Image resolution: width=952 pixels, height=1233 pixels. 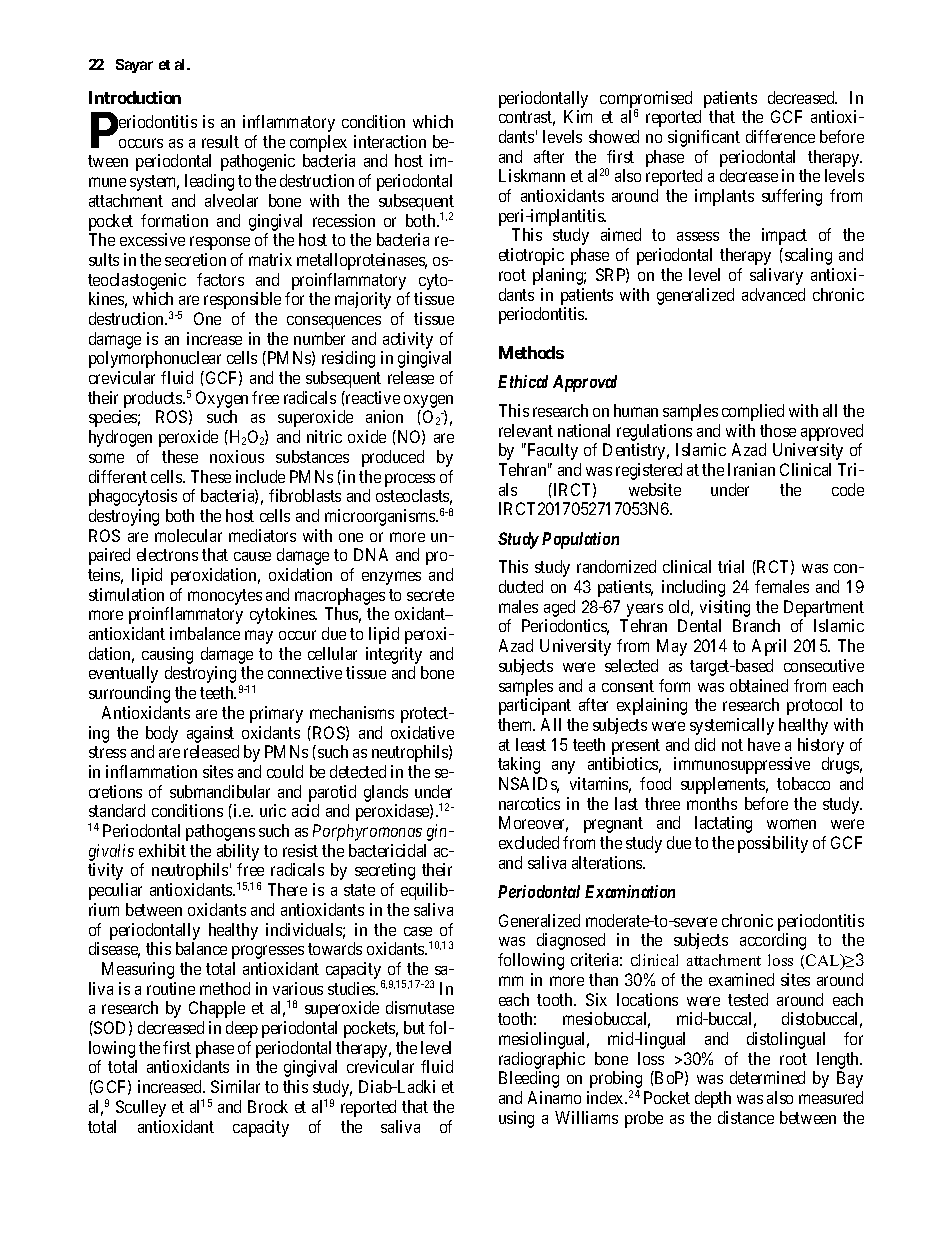 I want to click on interaction, so click(x=390, y=141).
